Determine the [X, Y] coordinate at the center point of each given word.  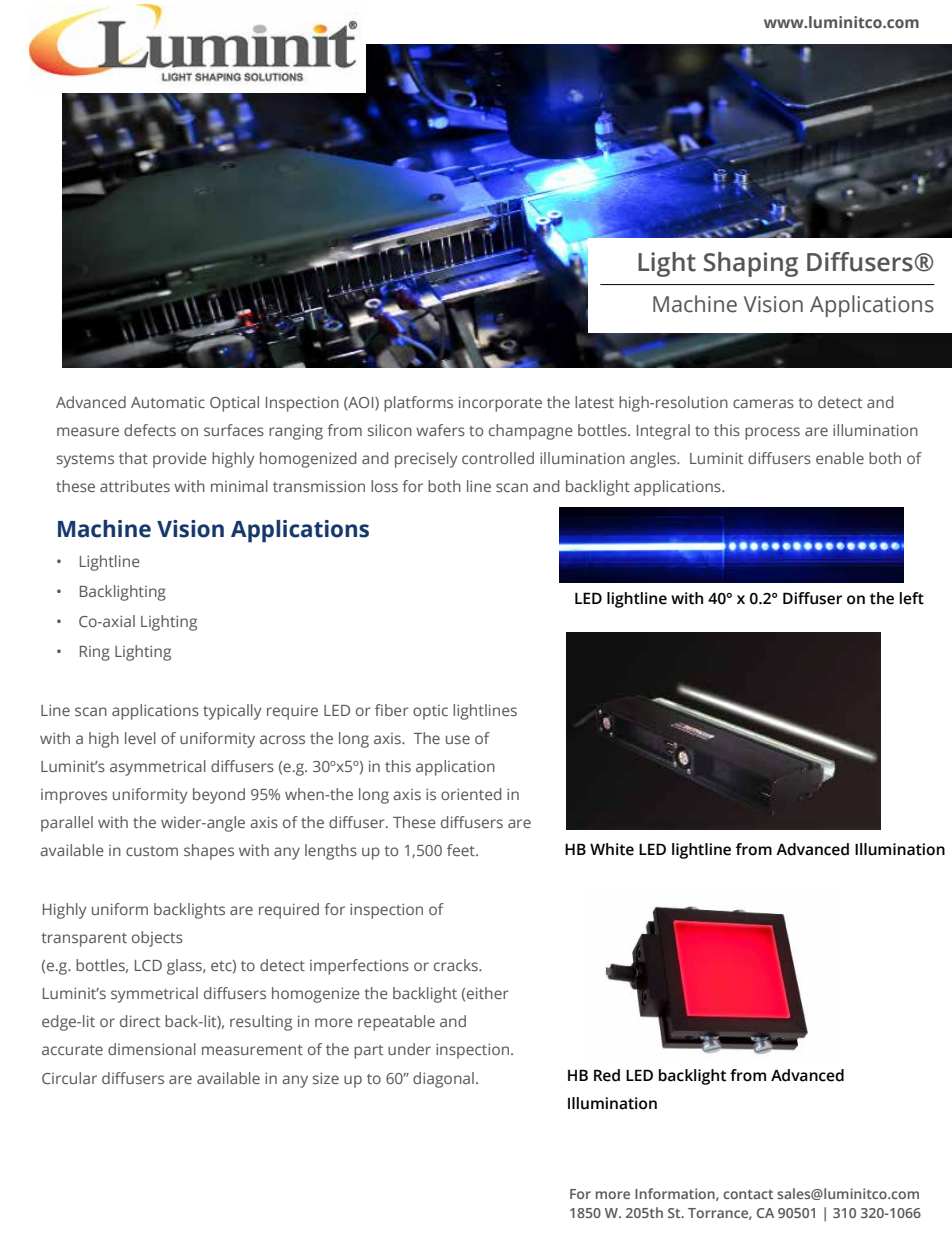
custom [152, 851]
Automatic [168, 402]
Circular [69, 1078]
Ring [95, 653]
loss [384, 486]
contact [748, 1194]
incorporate [500, 404]
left [912, 598]
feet [462, 850]
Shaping [751, 264]
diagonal [443, 1080]
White [612, 849]
